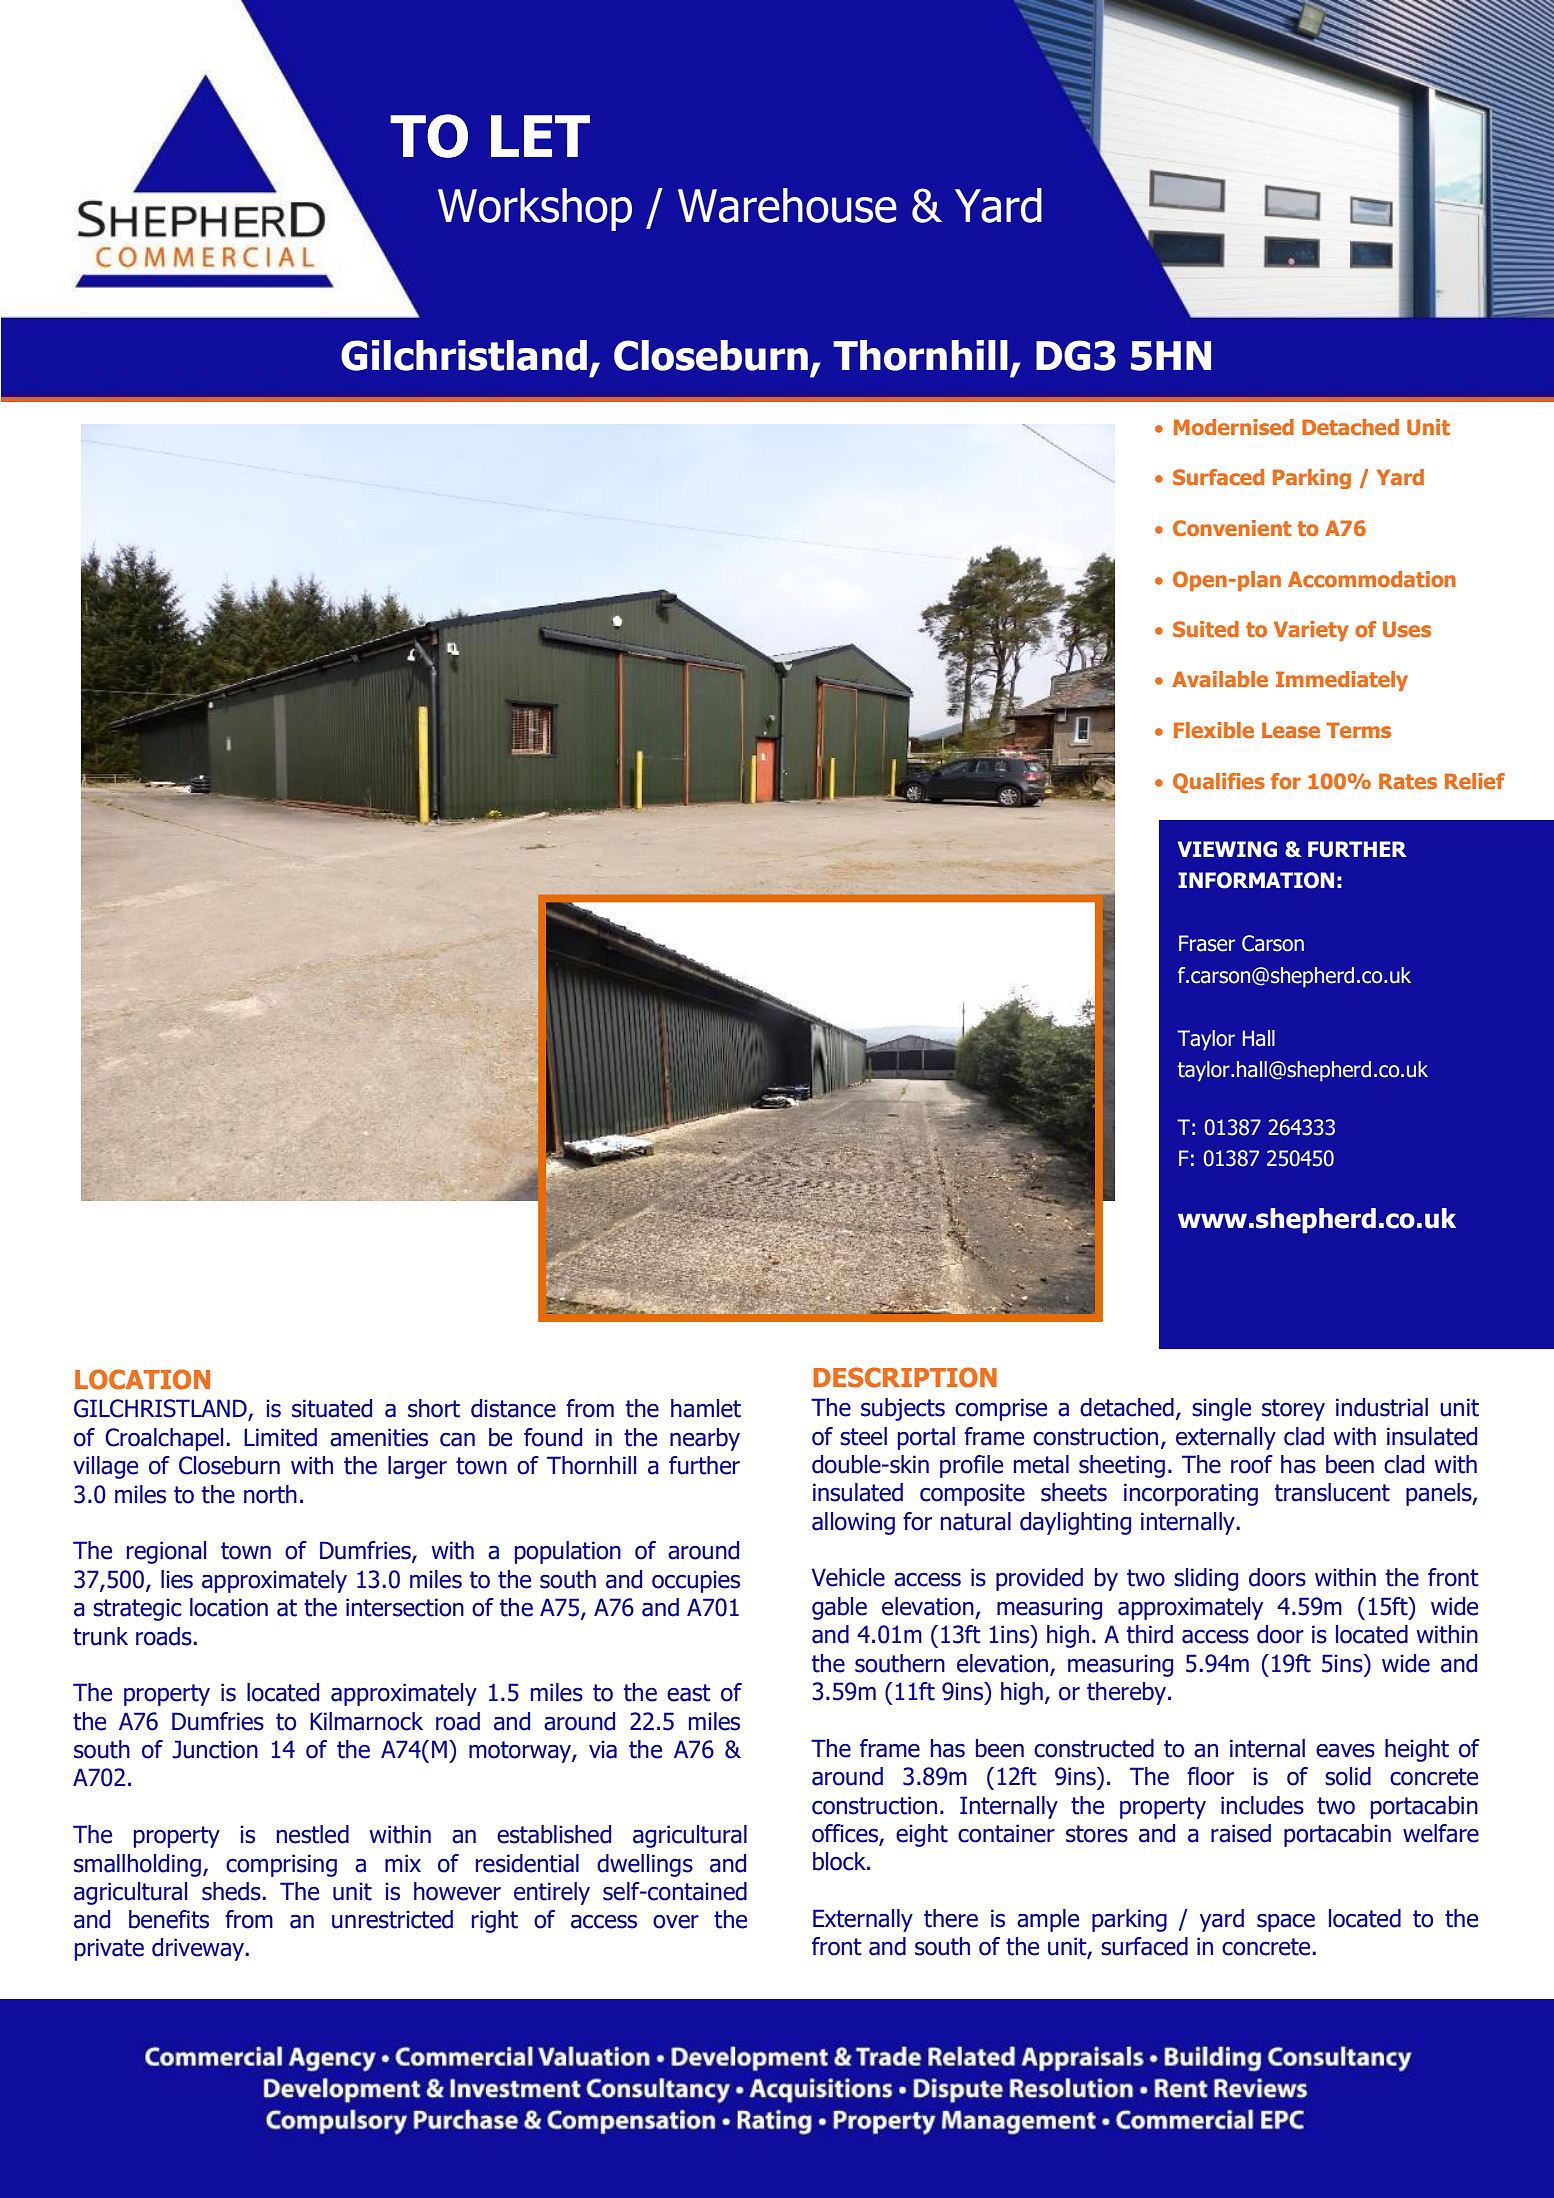 This screenshot has height=2198, width=1554. What do you see at coordinates (1214, 730) in the screenshot?
I see `Flexible` at bounding box center [1214, 730].
